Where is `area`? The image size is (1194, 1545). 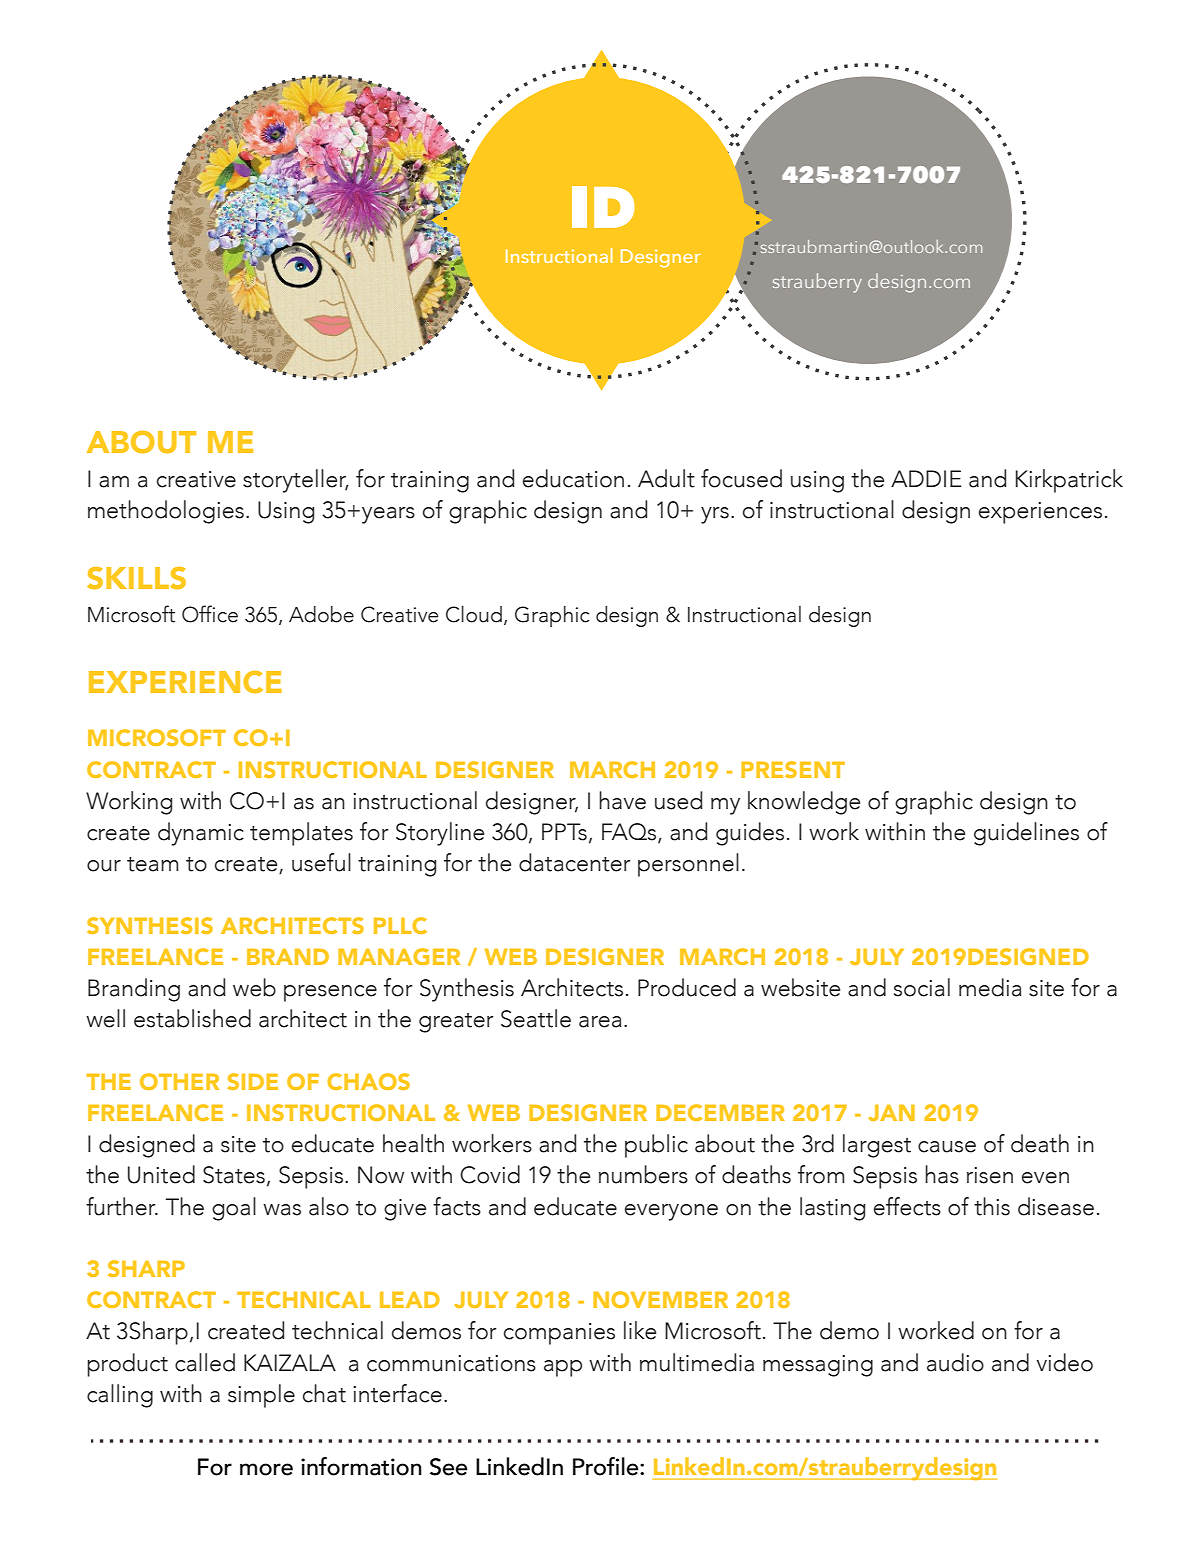
area is located at coordinates (600, 1022).
